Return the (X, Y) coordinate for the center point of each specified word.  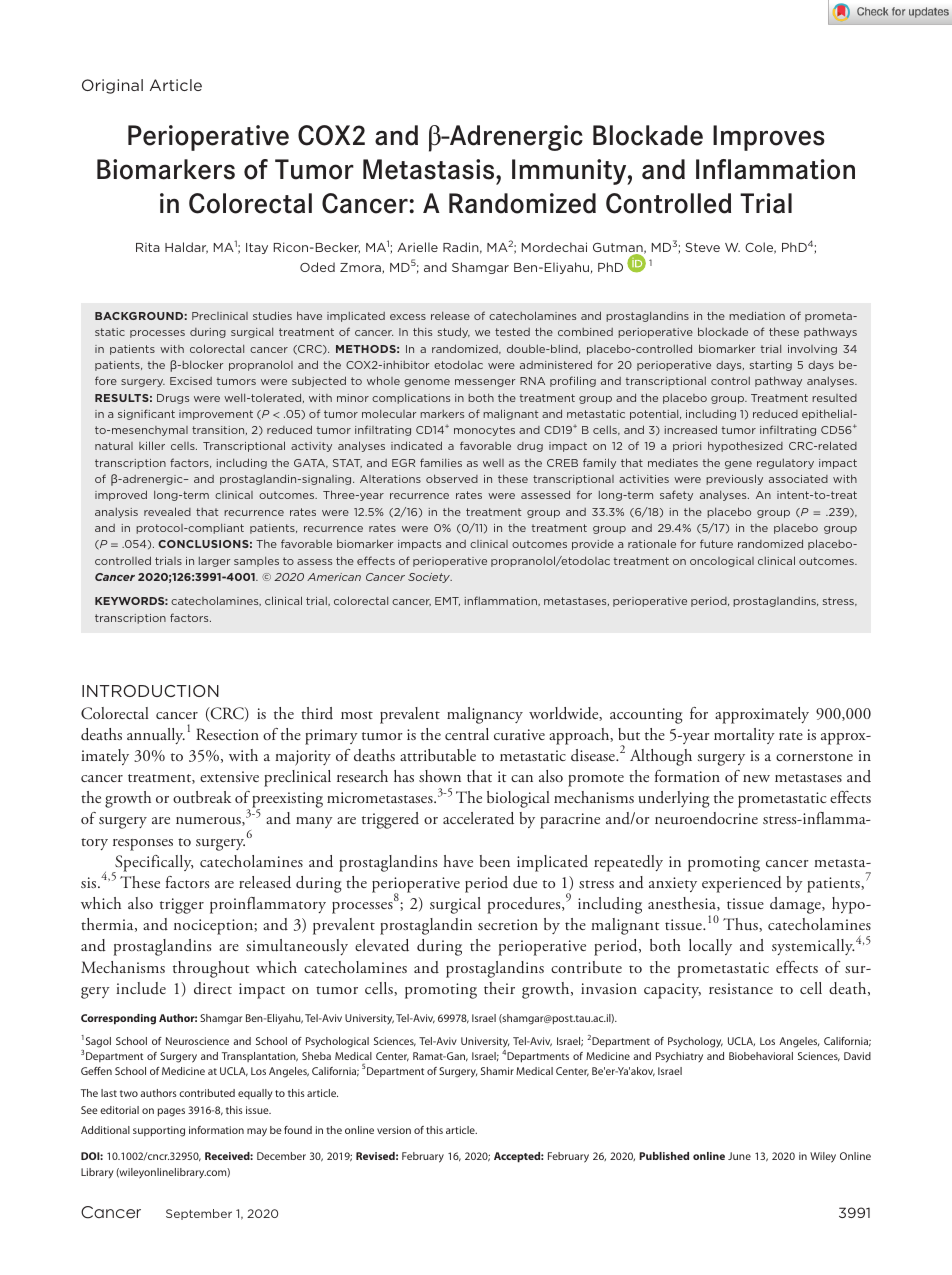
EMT (447, 601)
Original (112, 86)
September (199, 1214)
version (394, 1130)
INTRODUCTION (150, 691)
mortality (744, 736)
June (739, 1156)
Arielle (417, 247)
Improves (769, 138)
